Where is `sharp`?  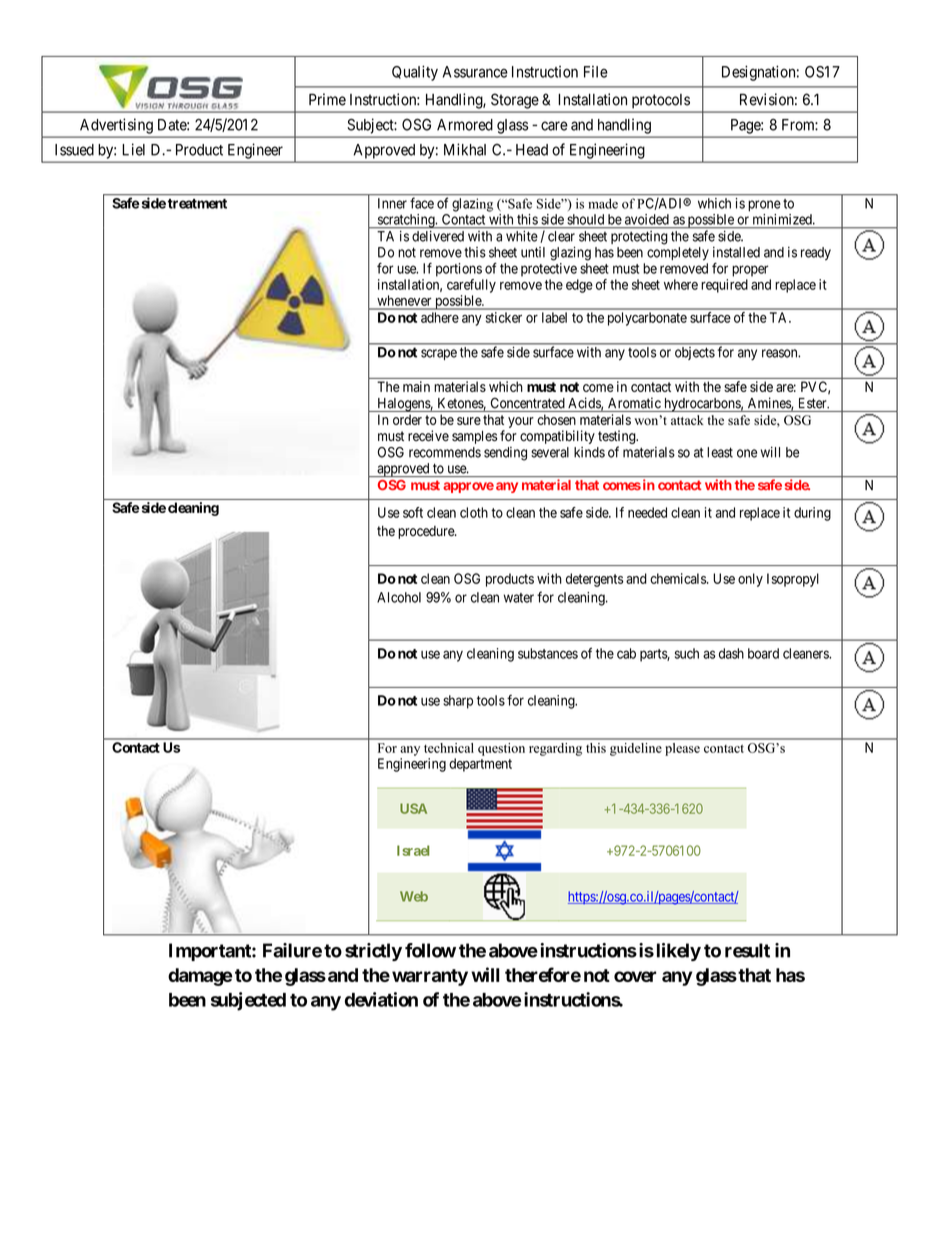
sharp is located at coordinates (458, 702).
